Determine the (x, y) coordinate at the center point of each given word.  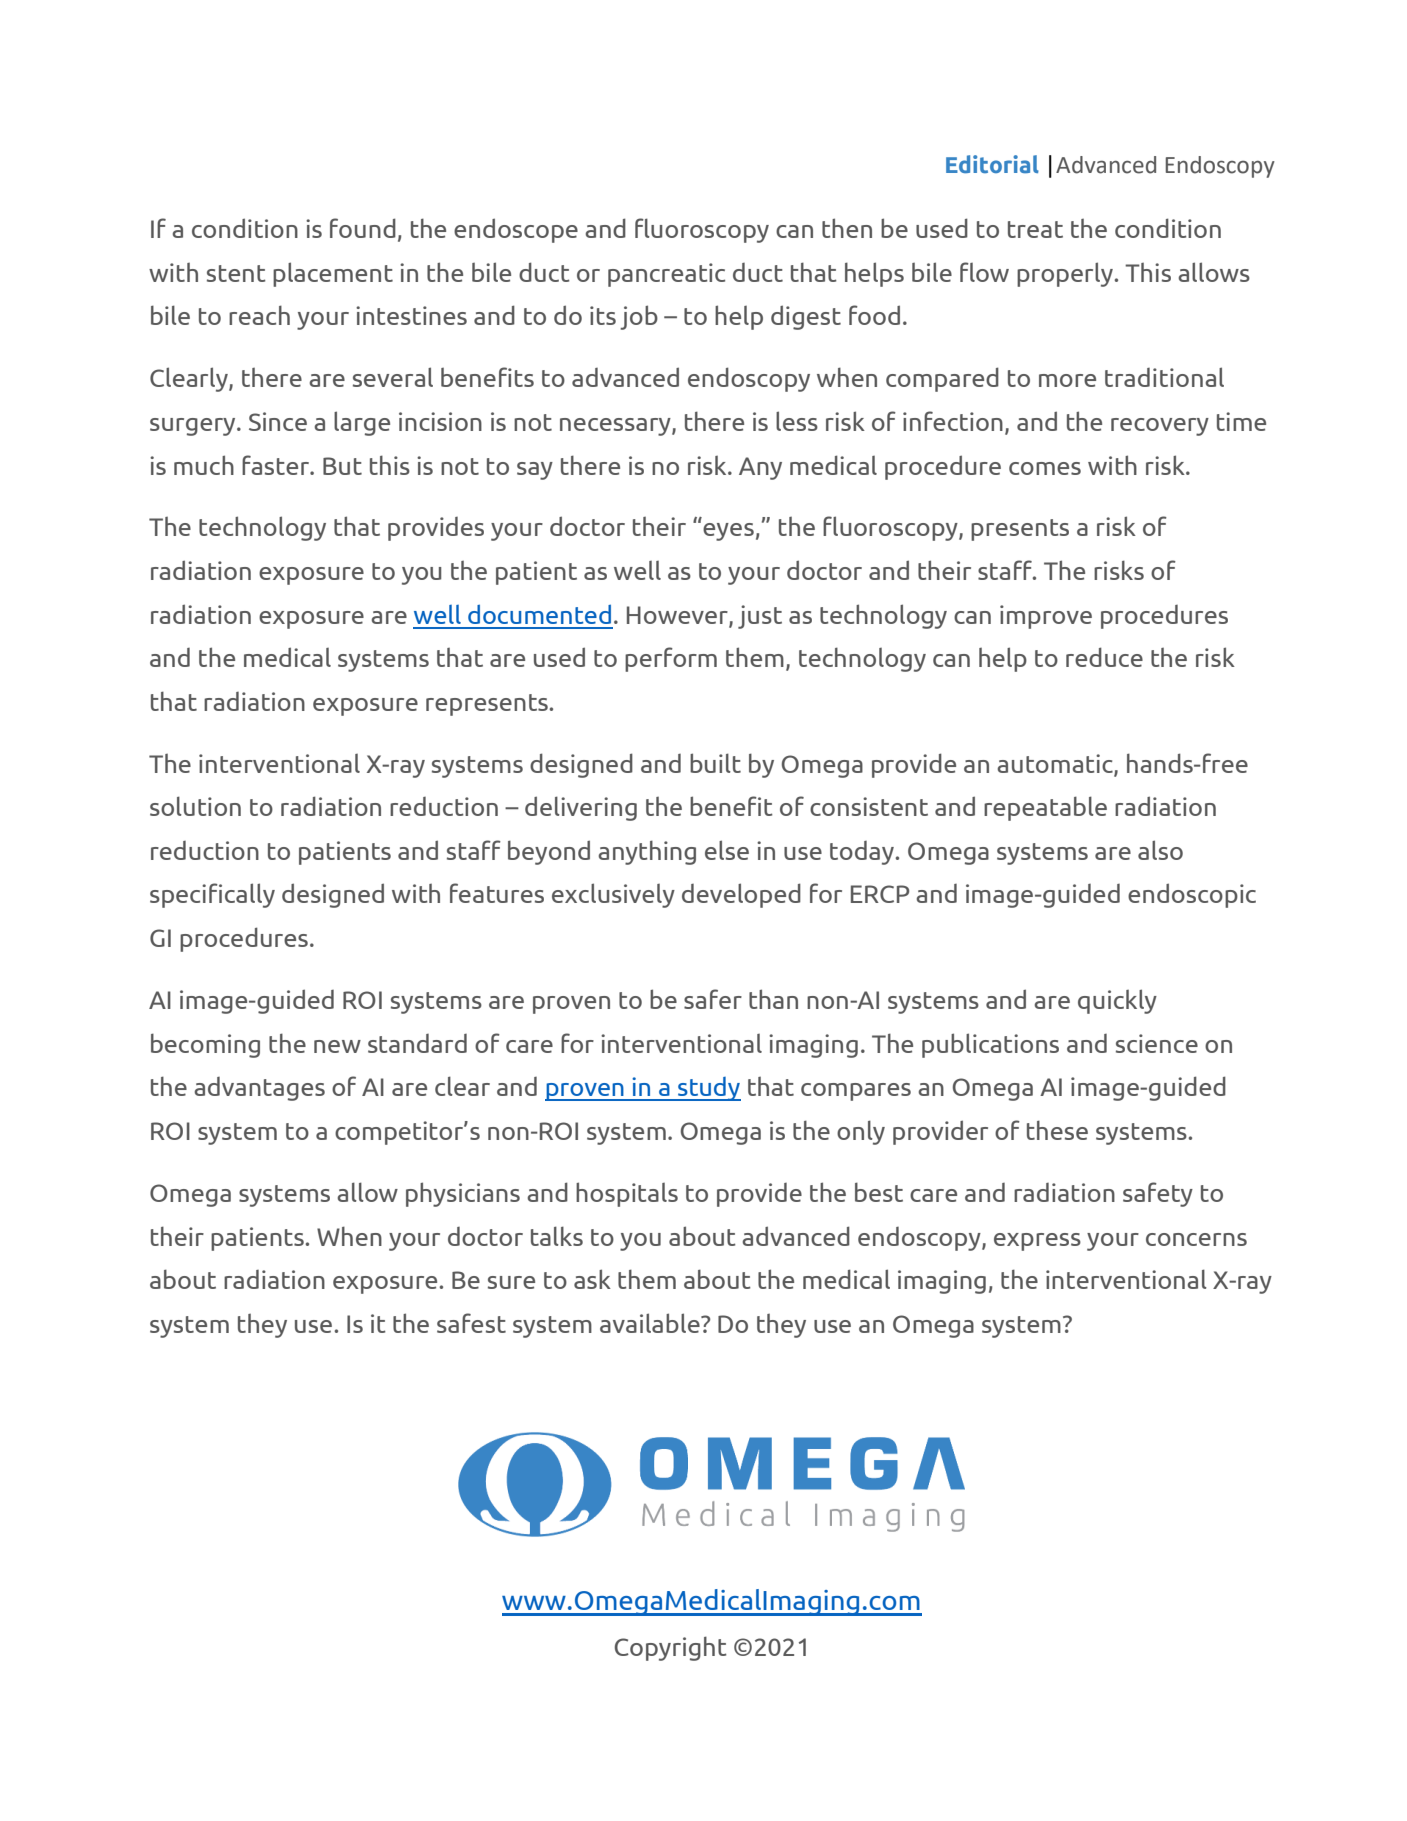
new (337, 1046)
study (708, 1089)
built (715, 763)
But (342, 466)
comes (1045, 468)
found (363, 228)
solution (195, 806)
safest (471, 1323)
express (1037, 1242)
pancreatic (666, 275)
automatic (1056, 764)
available (651, 1323)
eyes (728, 532)
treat (1035, 229)
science (1157, 1043)
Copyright (671, 1648)
